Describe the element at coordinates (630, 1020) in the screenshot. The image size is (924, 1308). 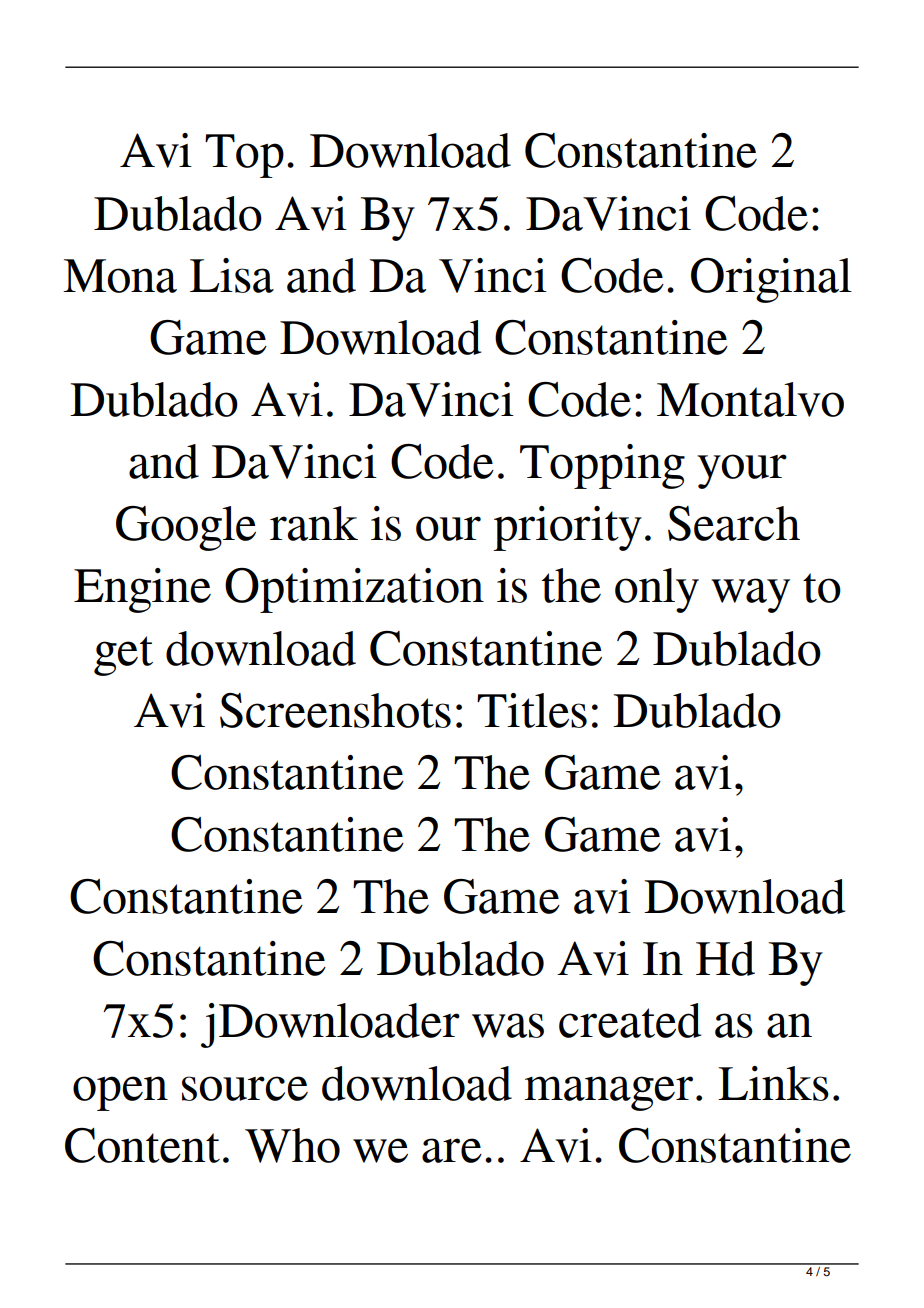
I see `created` at that location.
